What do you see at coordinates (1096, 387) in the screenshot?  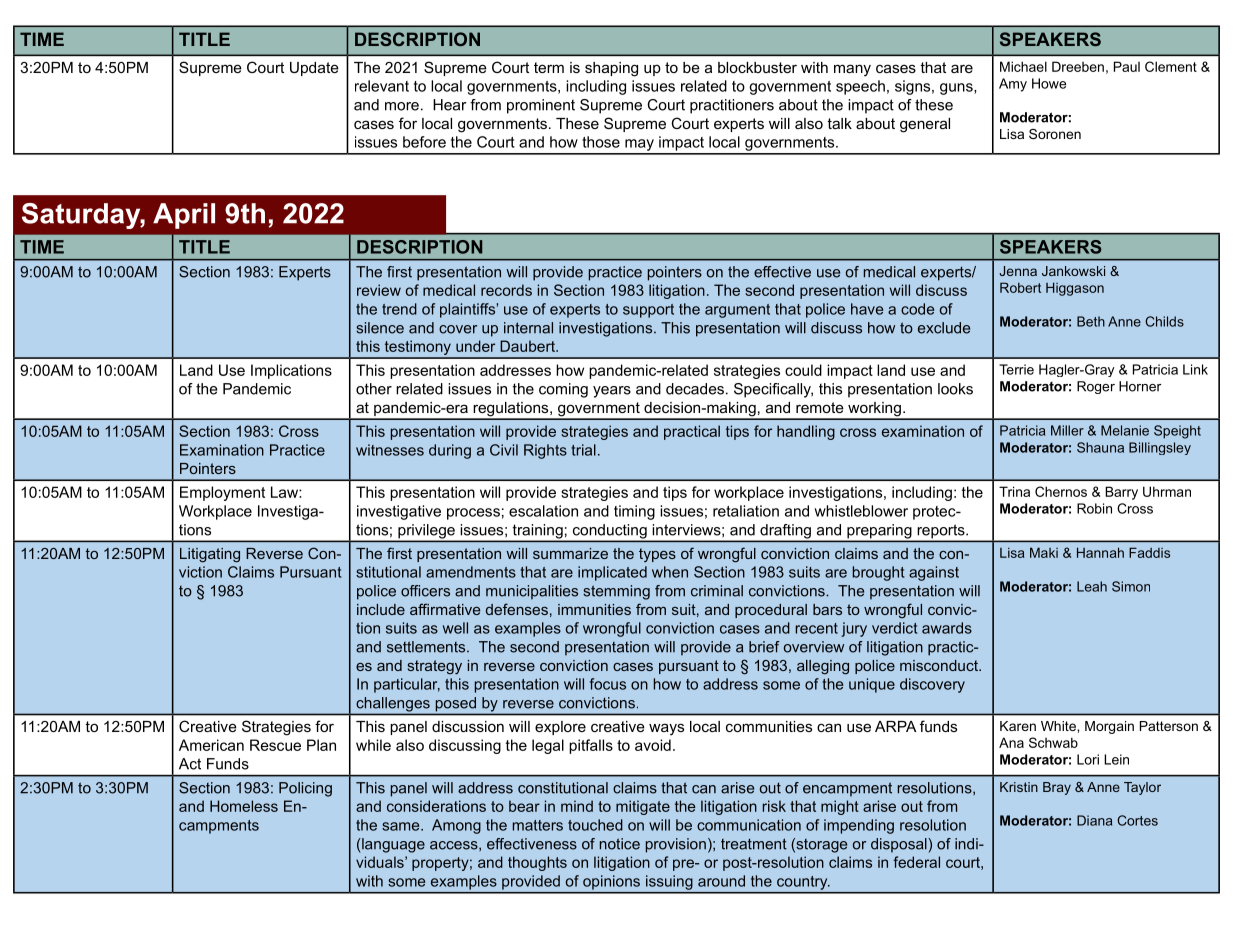 I see `Roger` at bounding box center [1096, 387].
